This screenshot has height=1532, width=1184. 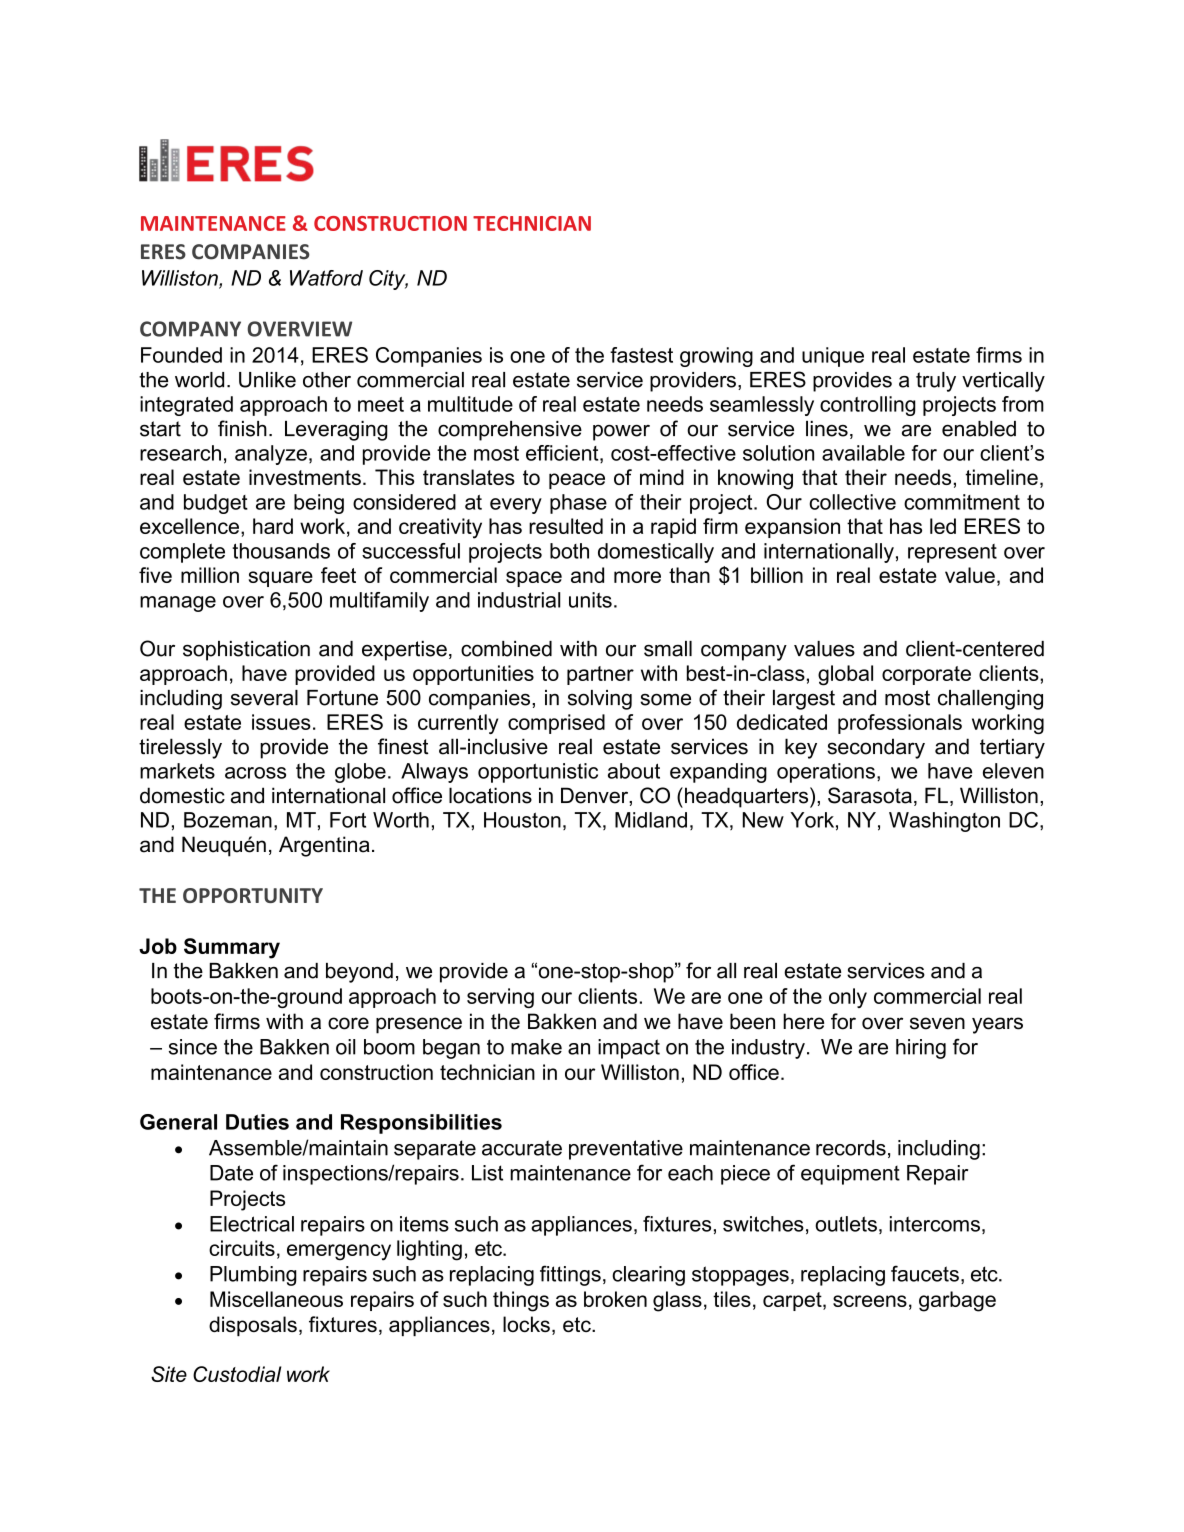 I want to click on serving, so click(x=500, y=998).
